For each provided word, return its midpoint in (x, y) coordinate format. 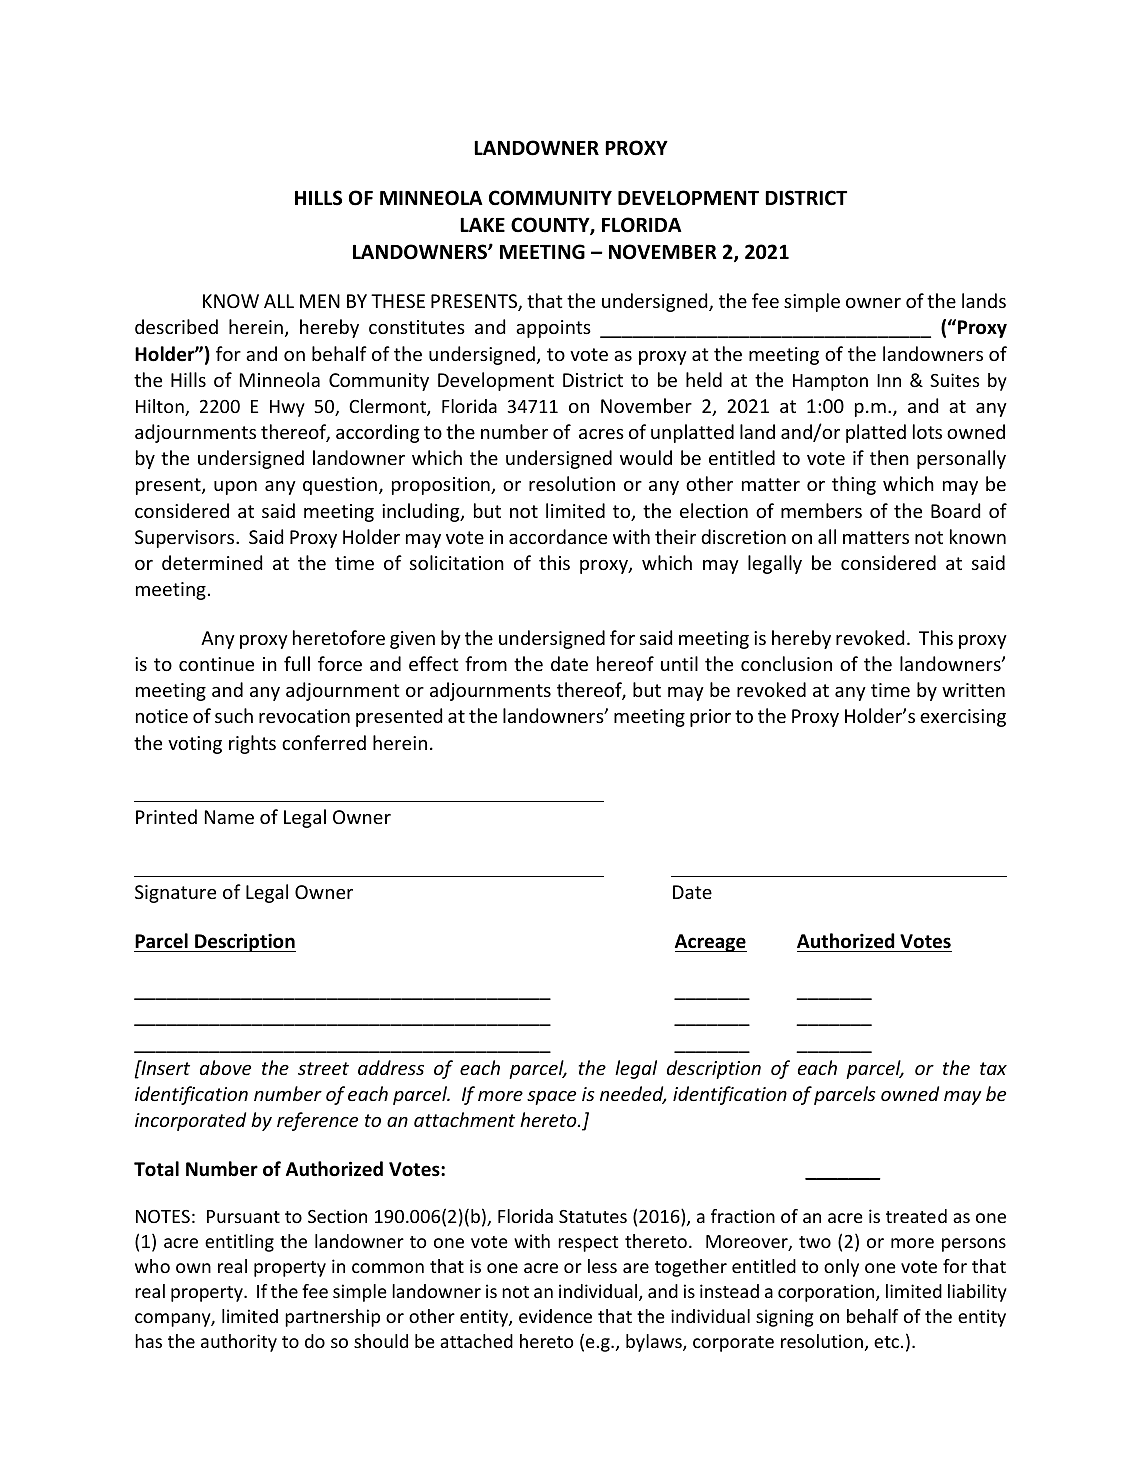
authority (239, 1343)
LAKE (482, 224)
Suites (954, 380)
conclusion (786, 663)
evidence (555, 1316)
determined (212, 562)
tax (993, 1068)
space (551, 1098)
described (176, 326)
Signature (175, 894)
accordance (558, 536)
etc (886, 1342)
